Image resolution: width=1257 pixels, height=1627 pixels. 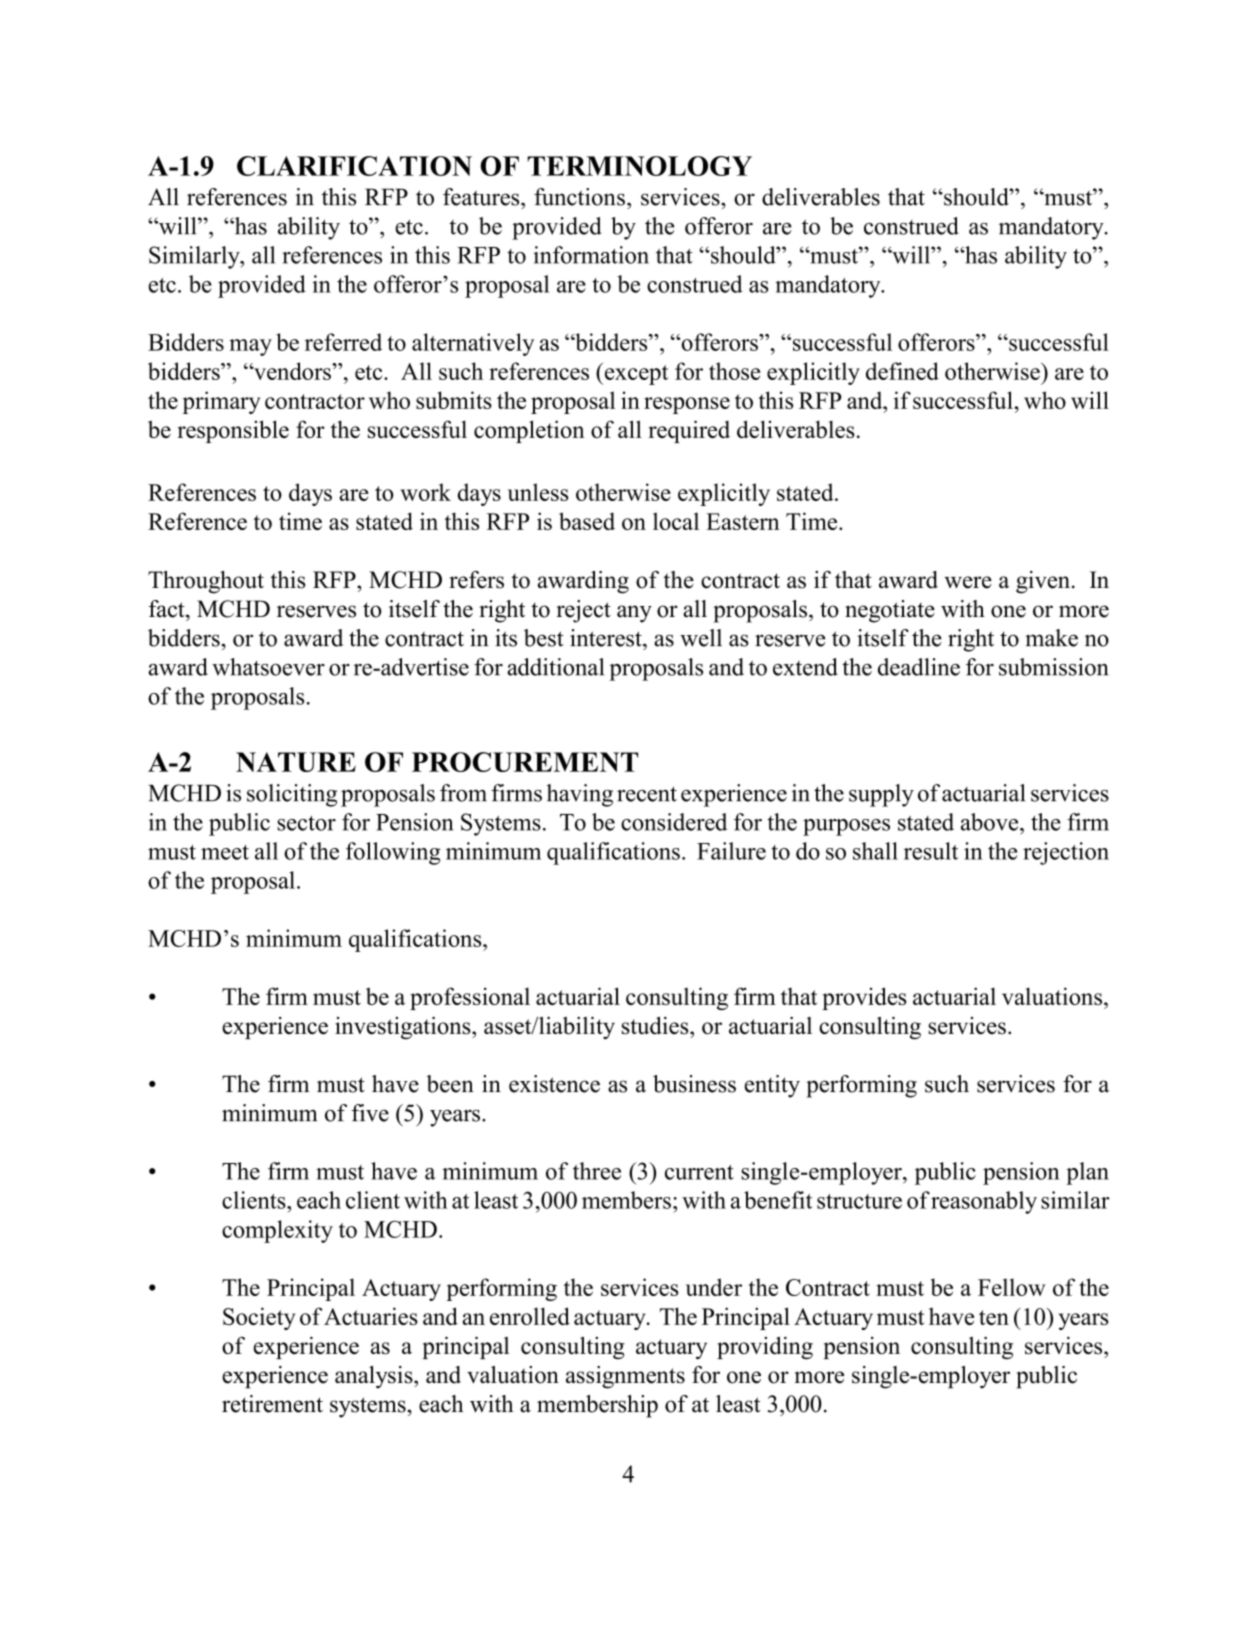 I want to click on reasonably, so click(x=984, y=1202).
